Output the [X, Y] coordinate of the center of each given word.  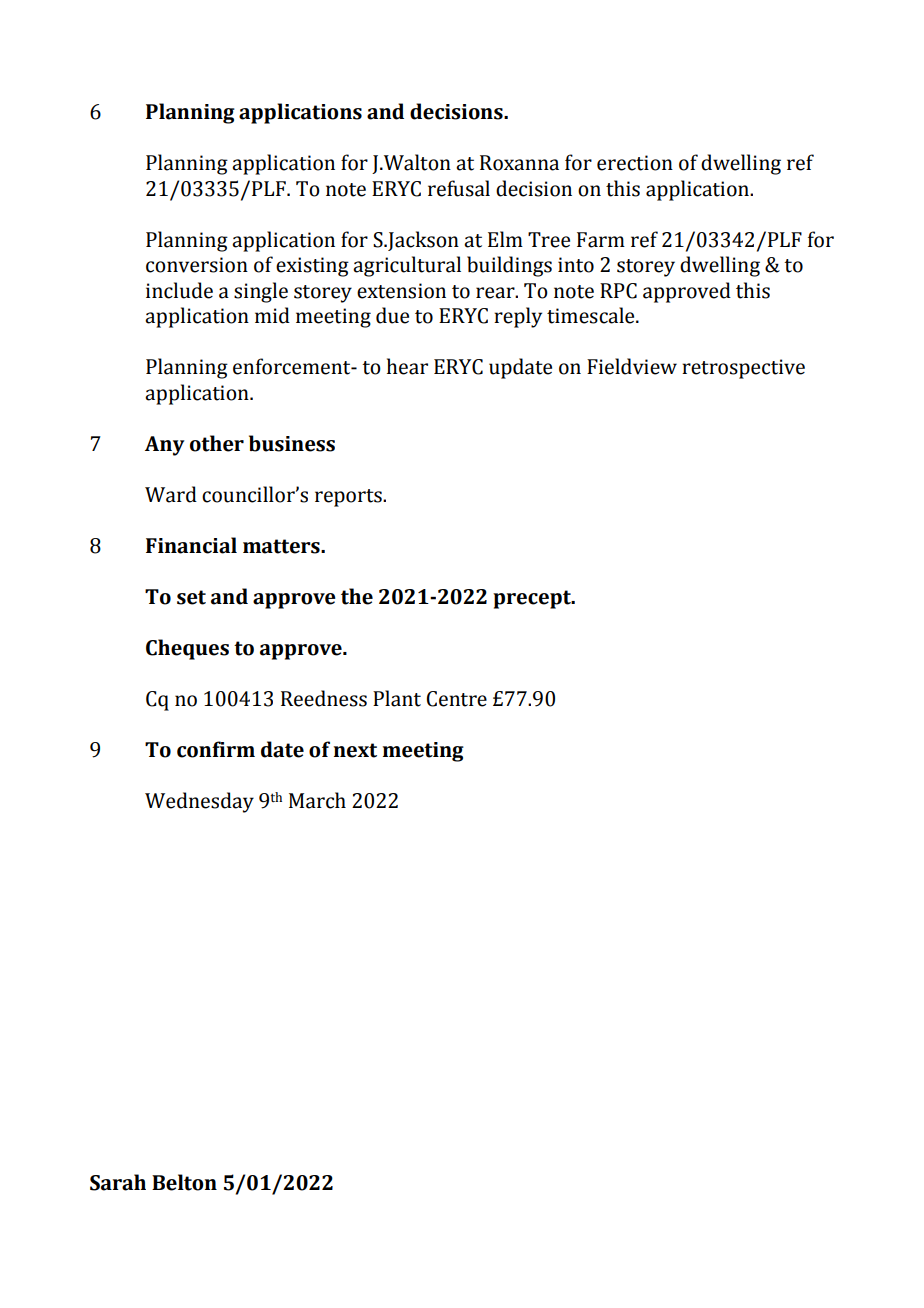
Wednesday [199, 802]
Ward [171, 494]
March [317, 800]
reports [349, 498]
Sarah [118, 1182]
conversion [197, 265]
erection [635, 163]
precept [533, 599]
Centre [457, 699]
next [355, 750]
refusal [459, 188]
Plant [397, 698]
